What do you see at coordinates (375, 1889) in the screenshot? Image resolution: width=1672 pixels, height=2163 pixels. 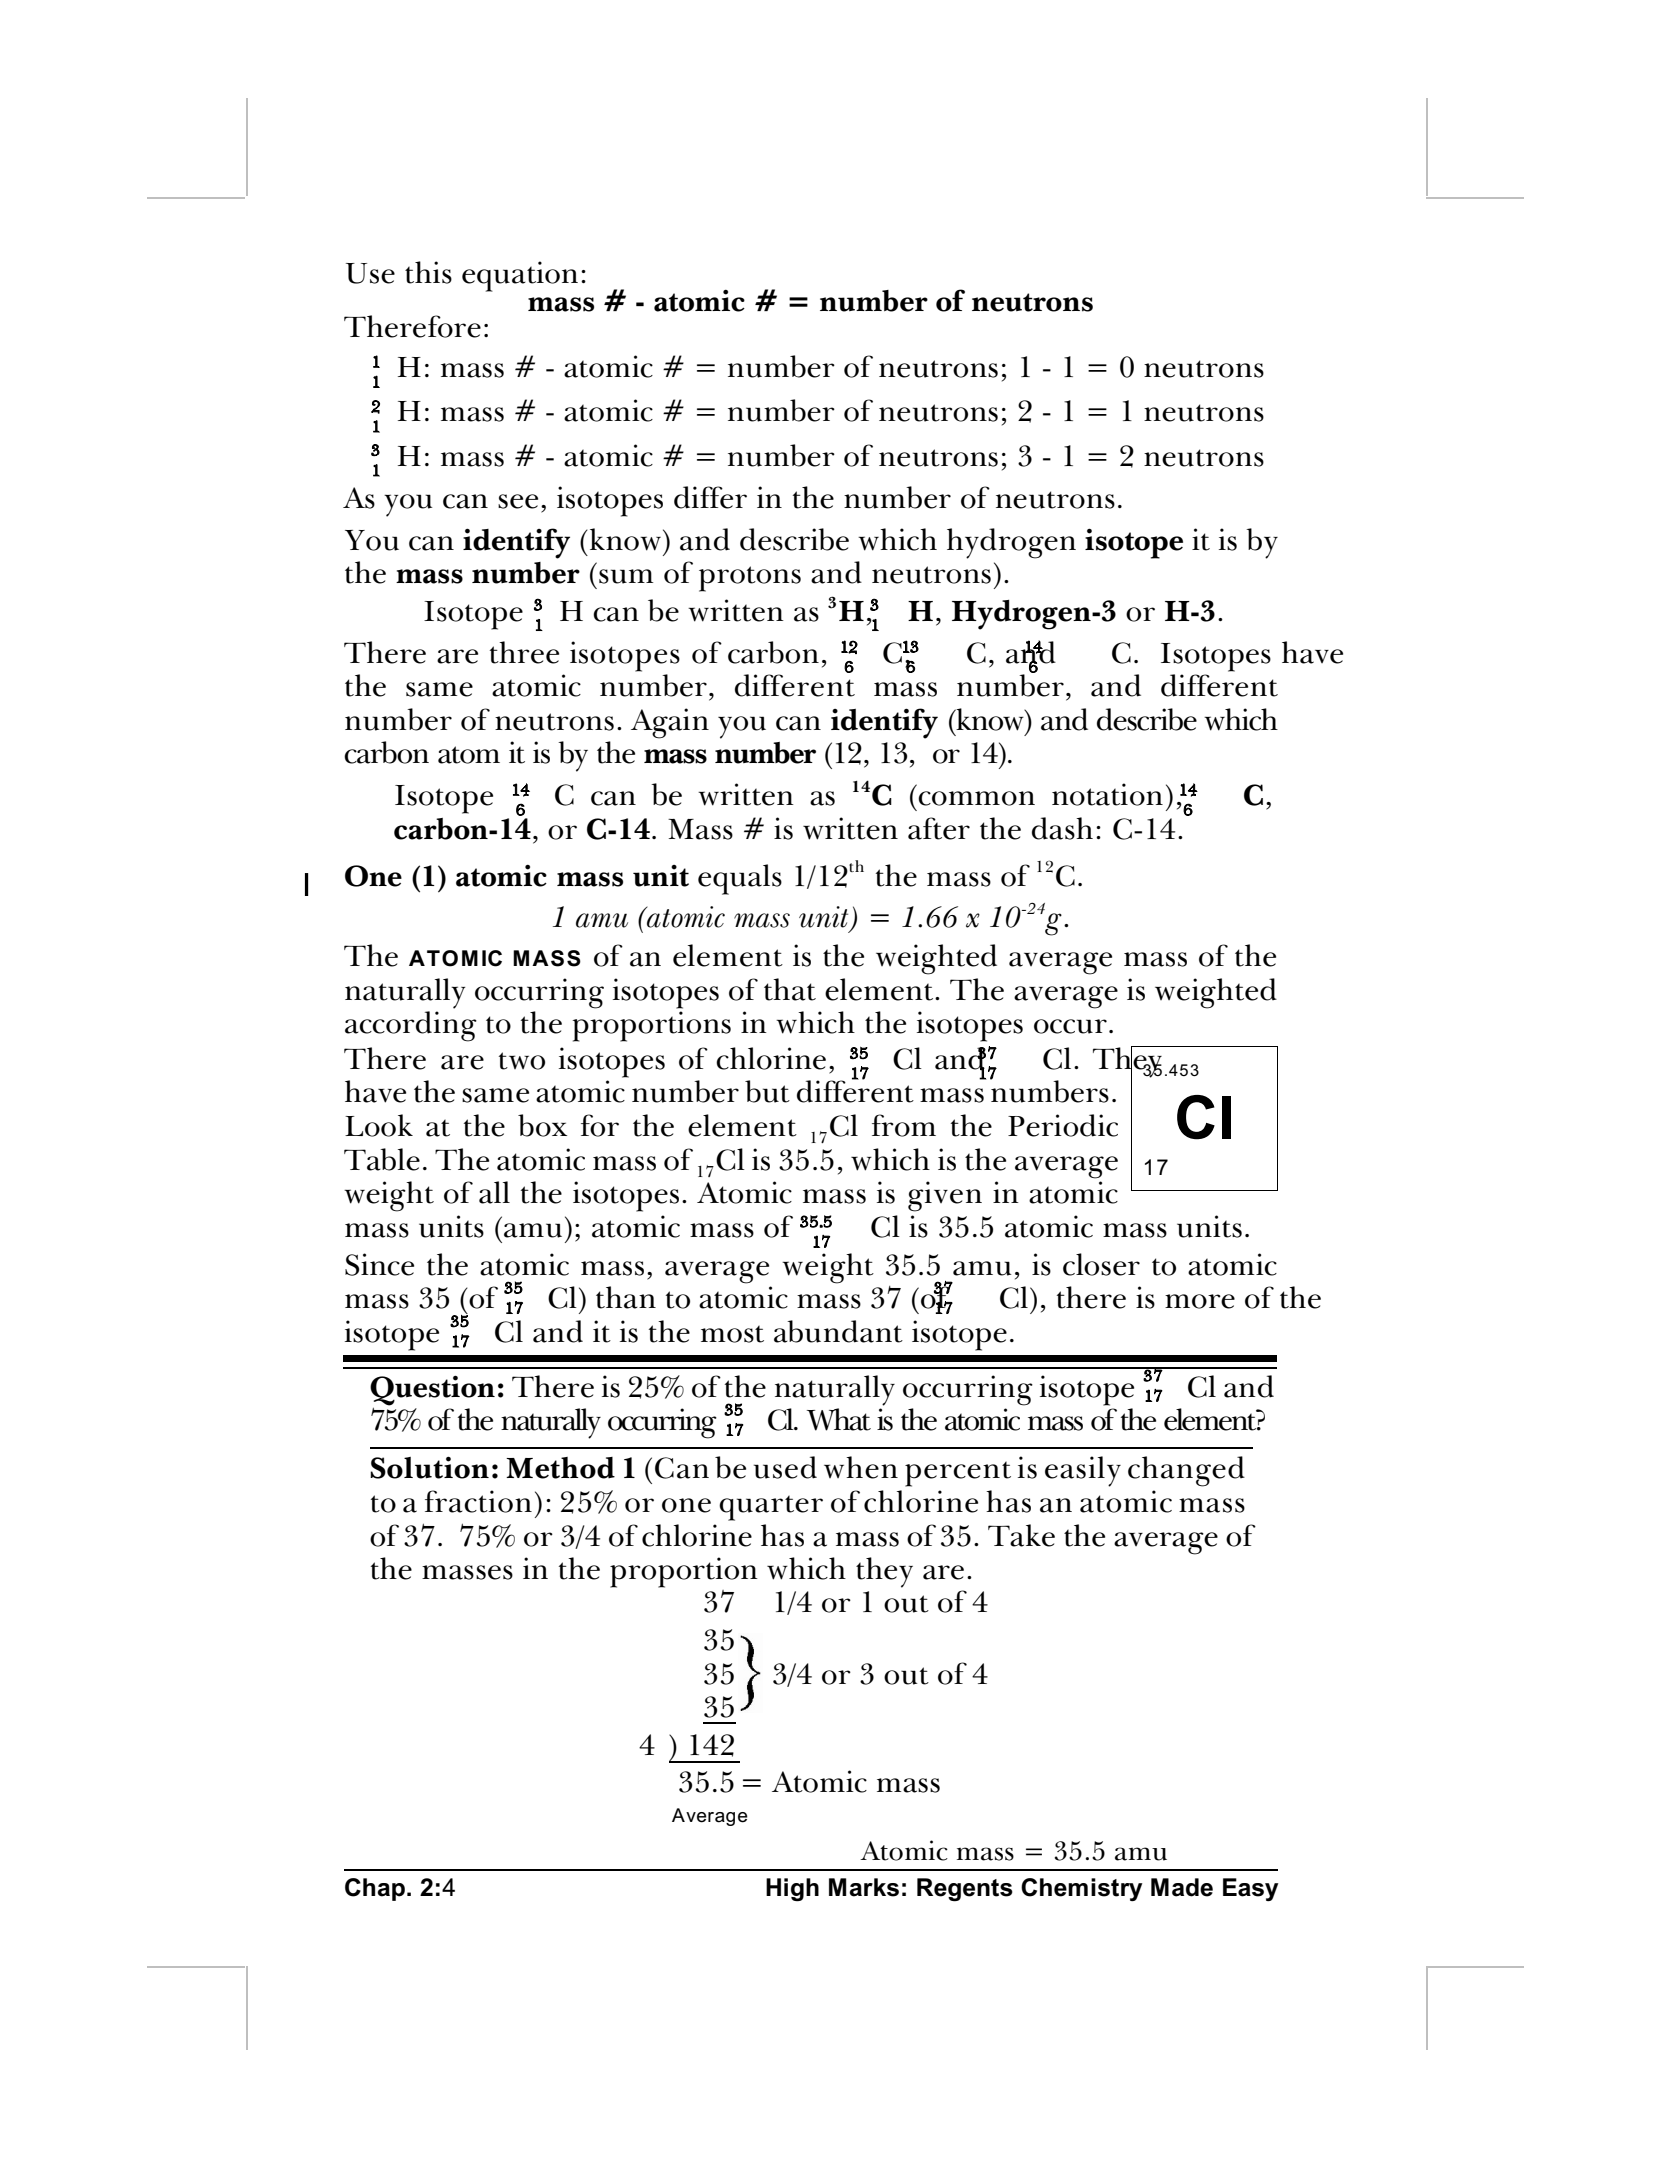 I see `Chap` at bounding box center [375, 1889].
